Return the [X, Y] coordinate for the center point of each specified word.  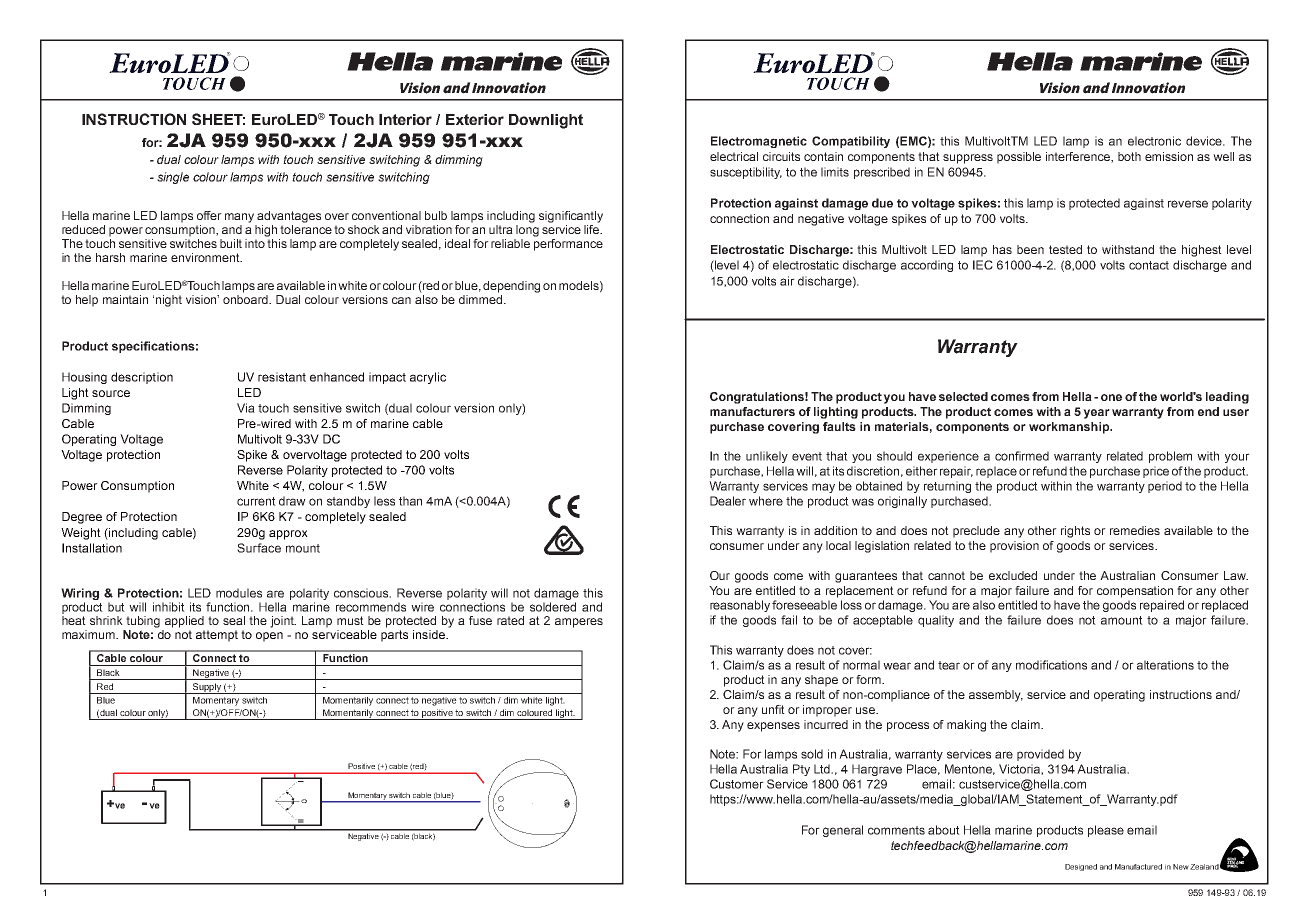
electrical [734, 156]
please [1106, 831]
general [843, 831]
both [1129, 156]
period [1165, 487]
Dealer [728, 501]
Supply [207, 688]
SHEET [218, 119]
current [256, 501]
